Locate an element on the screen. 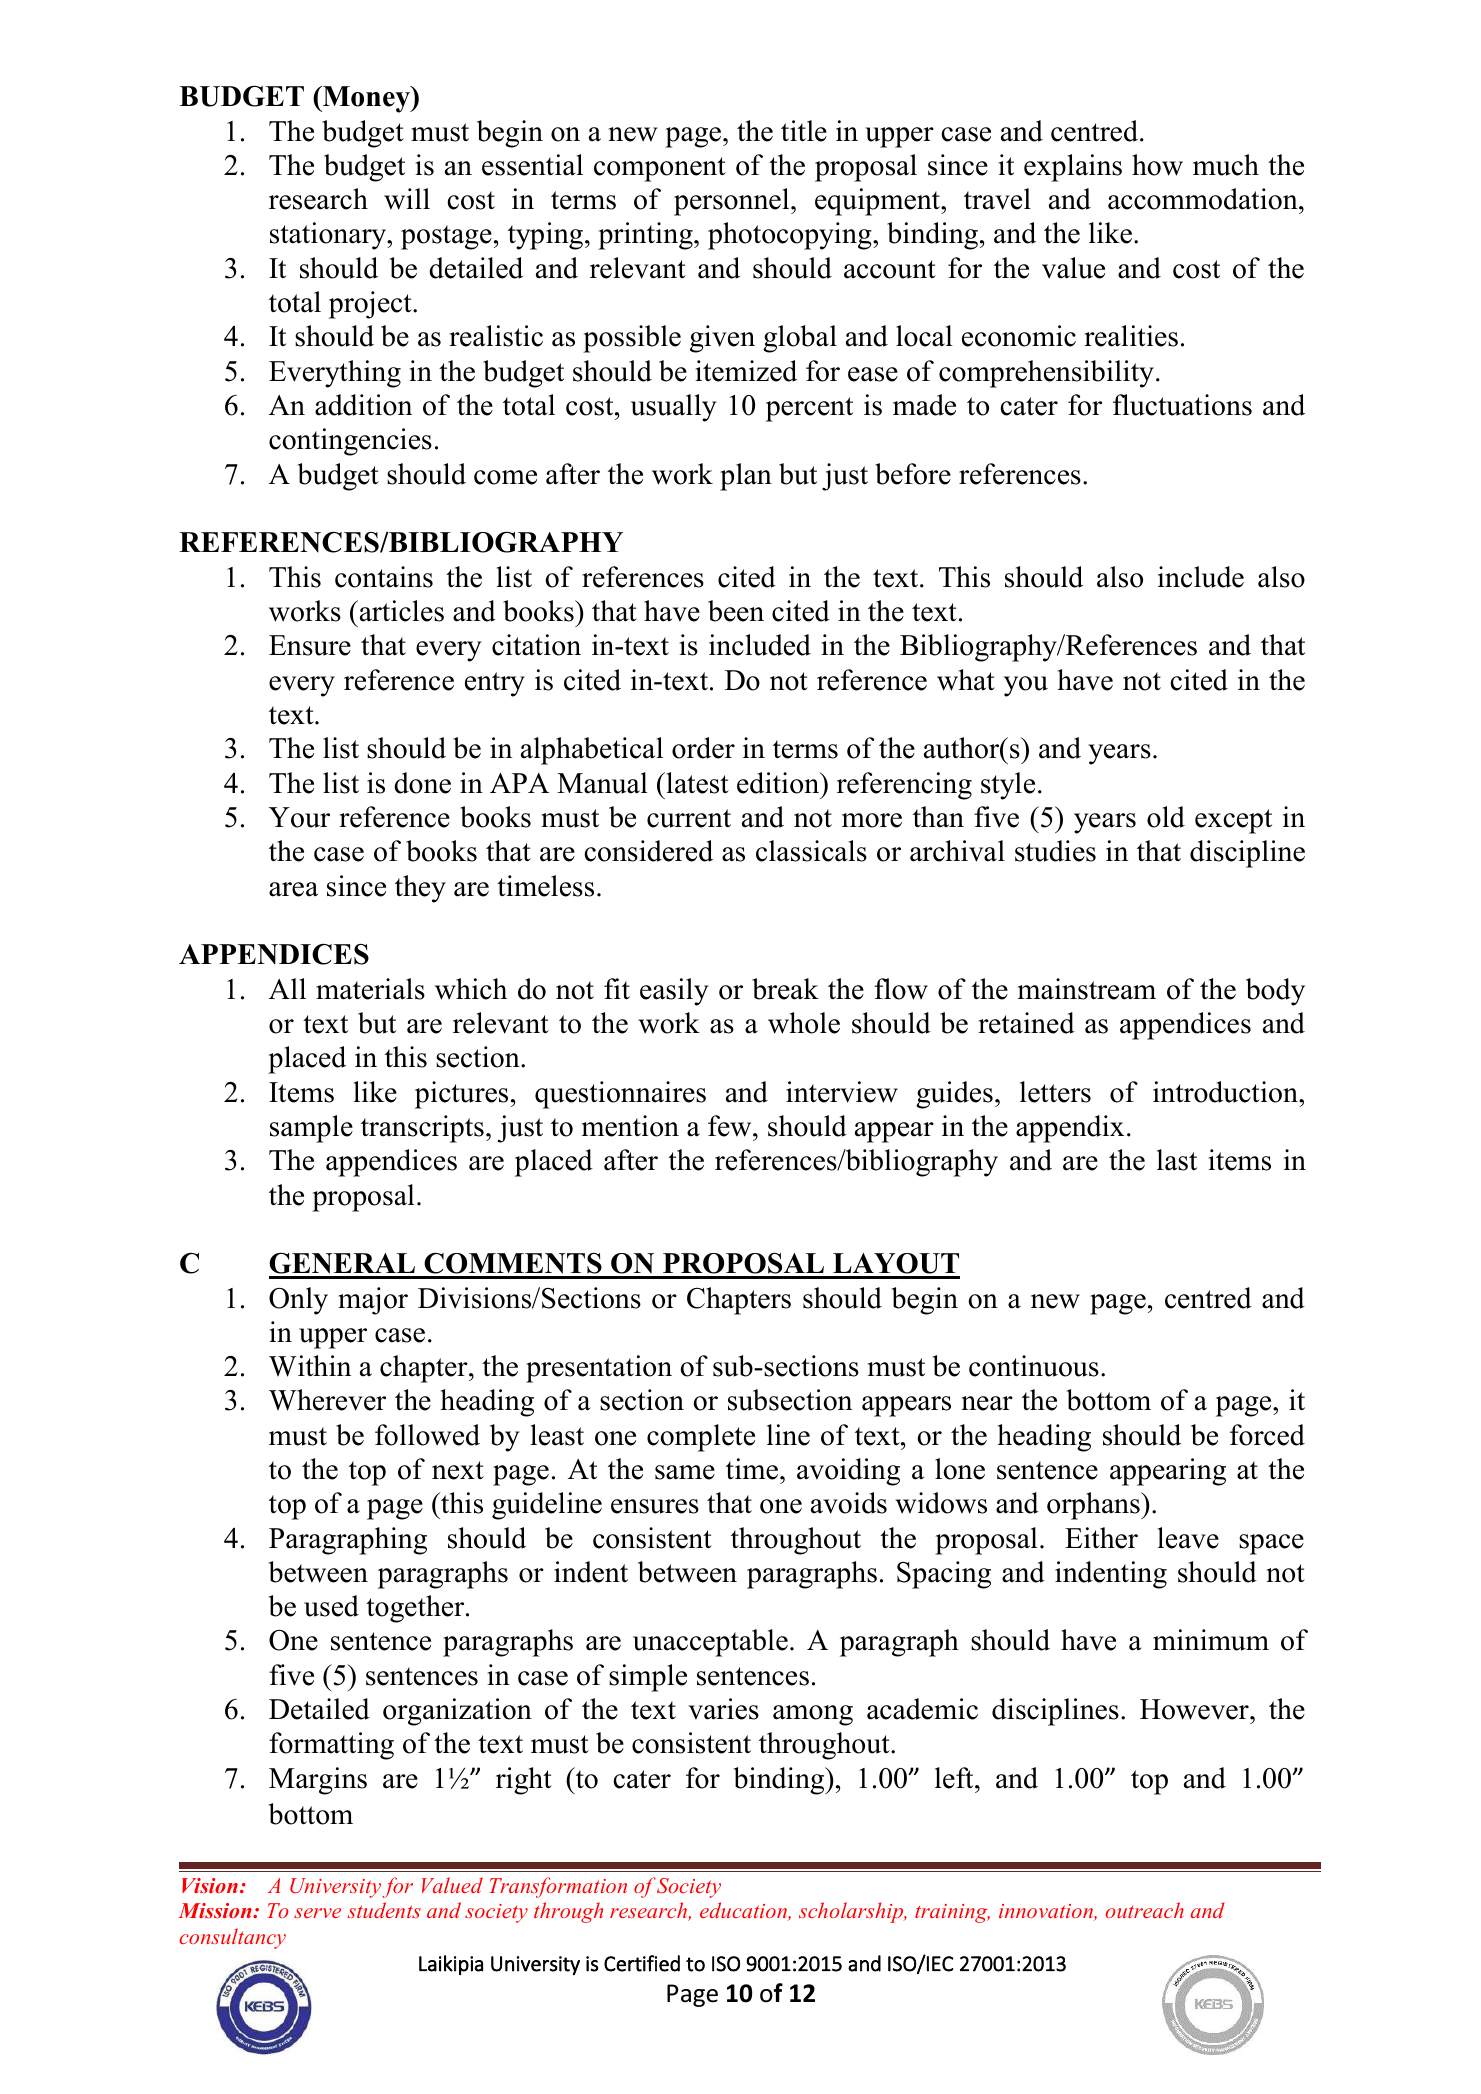 Image resolution: width=1481 pixels, height=2094 pixels. Money is located at coordinates (366, 99).
